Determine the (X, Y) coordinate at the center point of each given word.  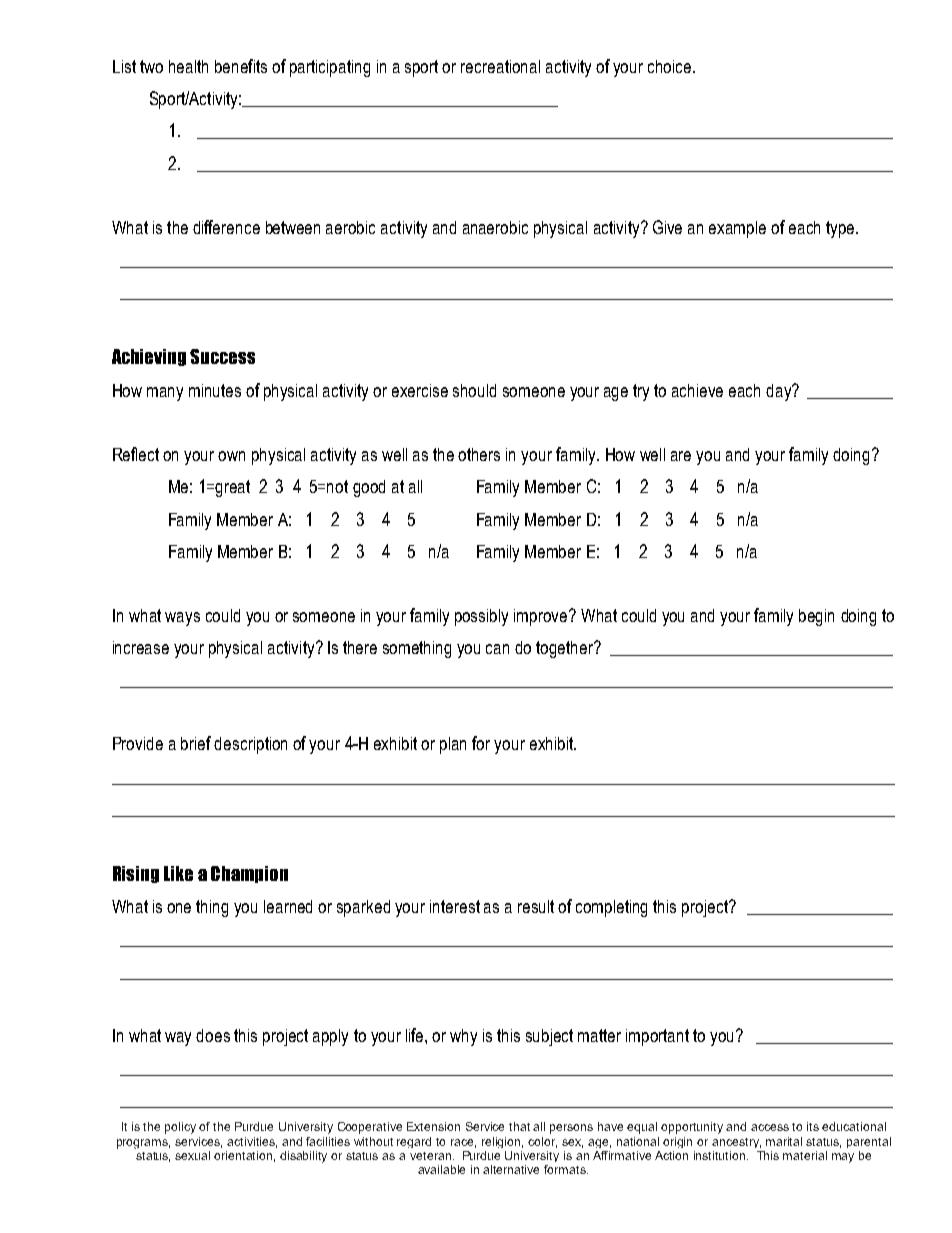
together (566, 649)
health (188, 66)
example (737, 229)
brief (196, 743)
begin (816, 617)
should (474, 390)
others (479, 454)
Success (222, 356)
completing (611, 908)
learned (288, 906)
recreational (500, 66)
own (231, 456)
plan (453, 745)
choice (671, 66)
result (536, 906)
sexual (192, 1155)
